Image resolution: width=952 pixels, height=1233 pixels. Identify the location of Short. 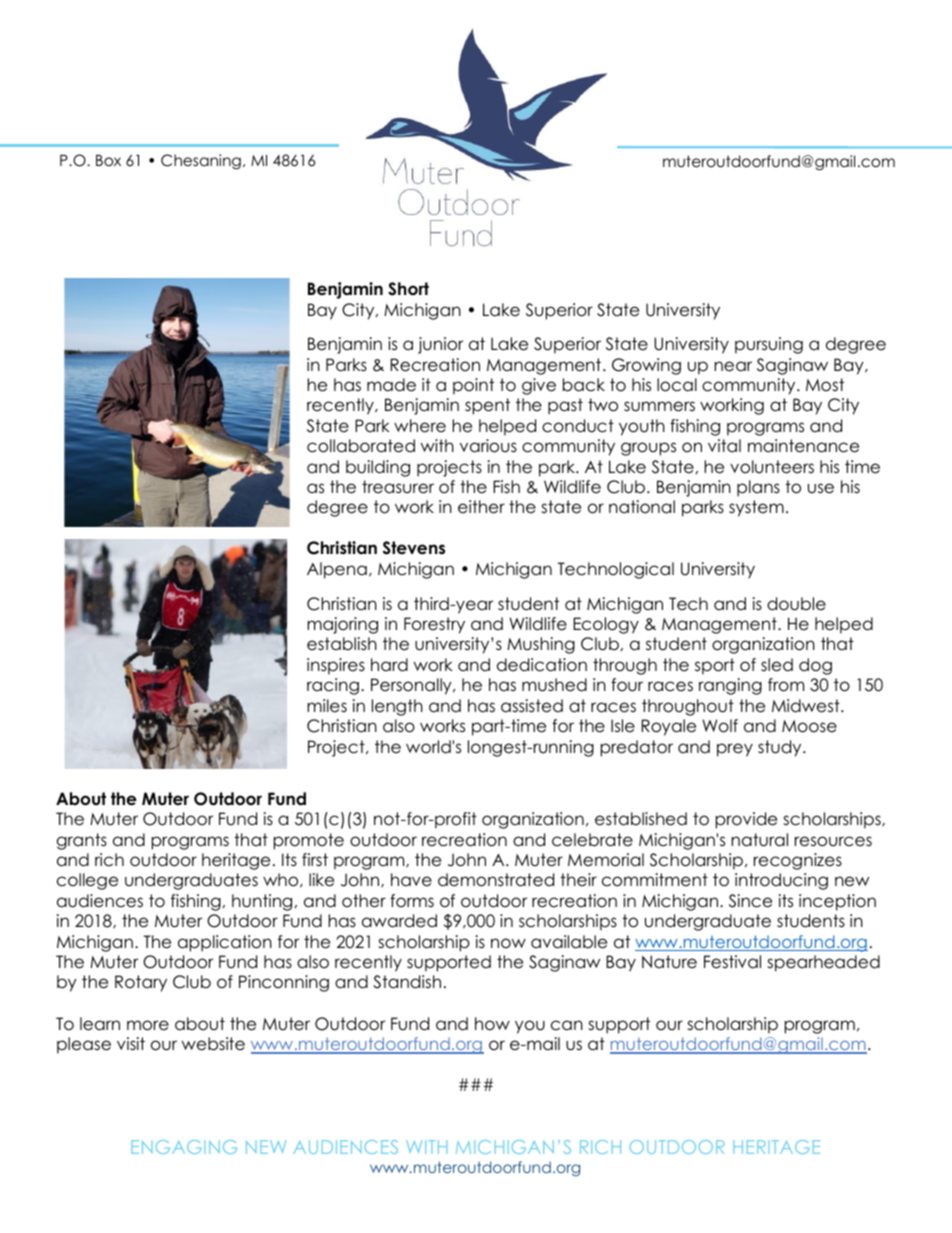
(408, 289).
